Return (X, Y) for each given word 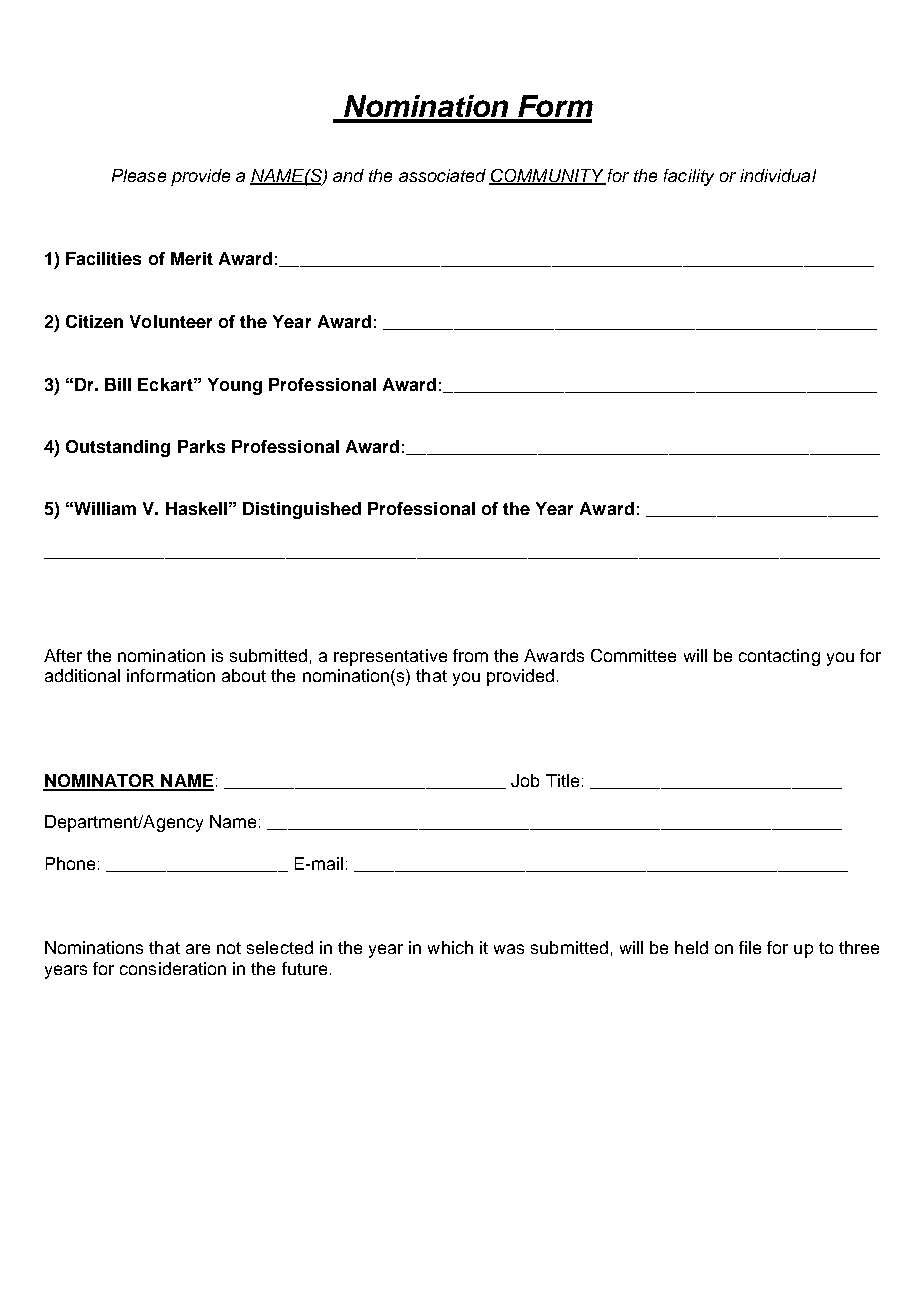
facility (689, 177)
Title (562, 780)
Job (525, 780)
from (470, 655)
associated (442, 175)
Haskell (196, 508)
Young (235, 386)
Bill (118, 384)
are (198, 949)
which (450, 947)
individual (778, 175)
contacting (779, 657)
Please (139, 175)
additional (82, 675)
